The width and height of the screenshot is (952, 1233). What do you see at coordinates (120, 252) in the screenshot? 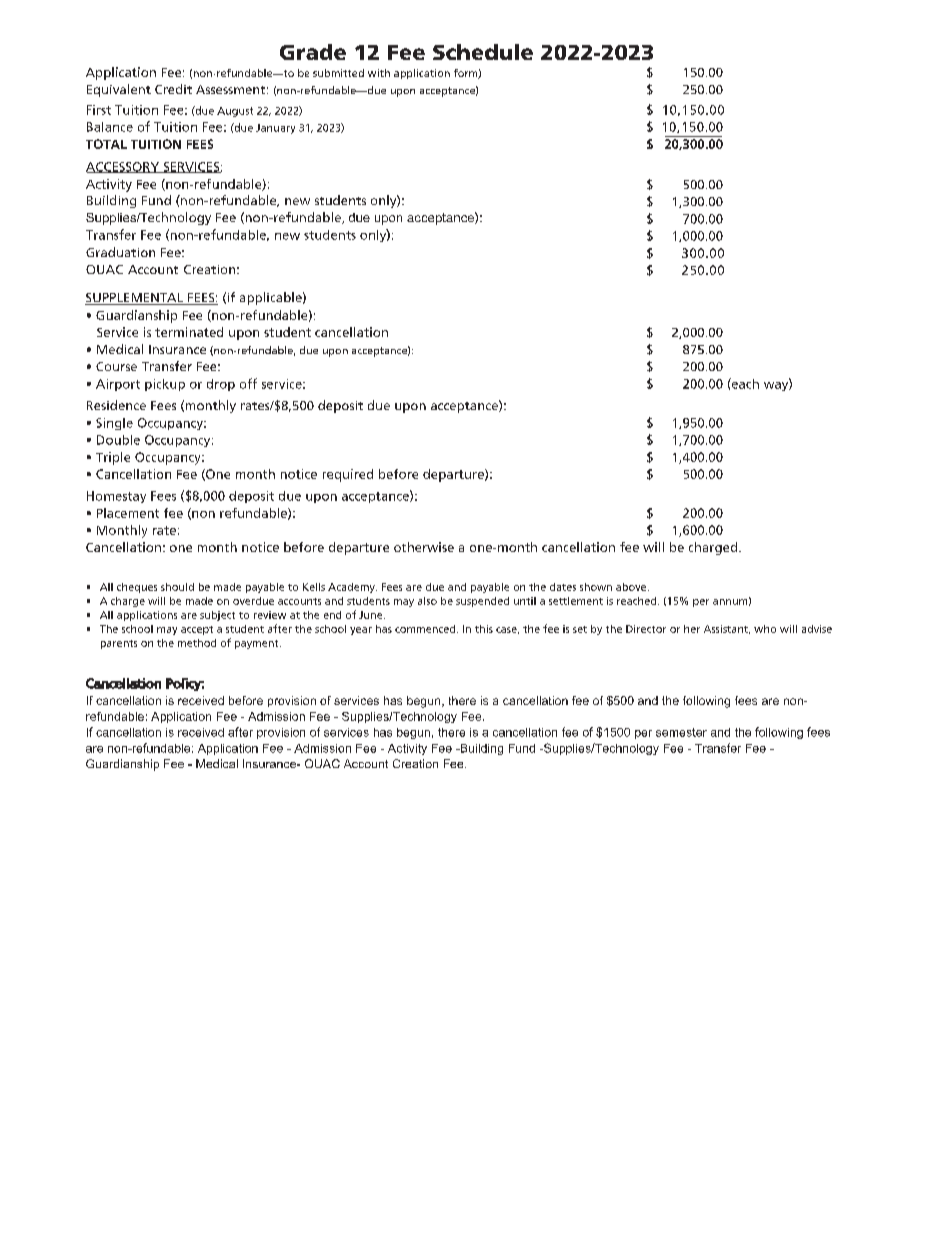
I see `Graduation` at bounding box center [120, 252].
